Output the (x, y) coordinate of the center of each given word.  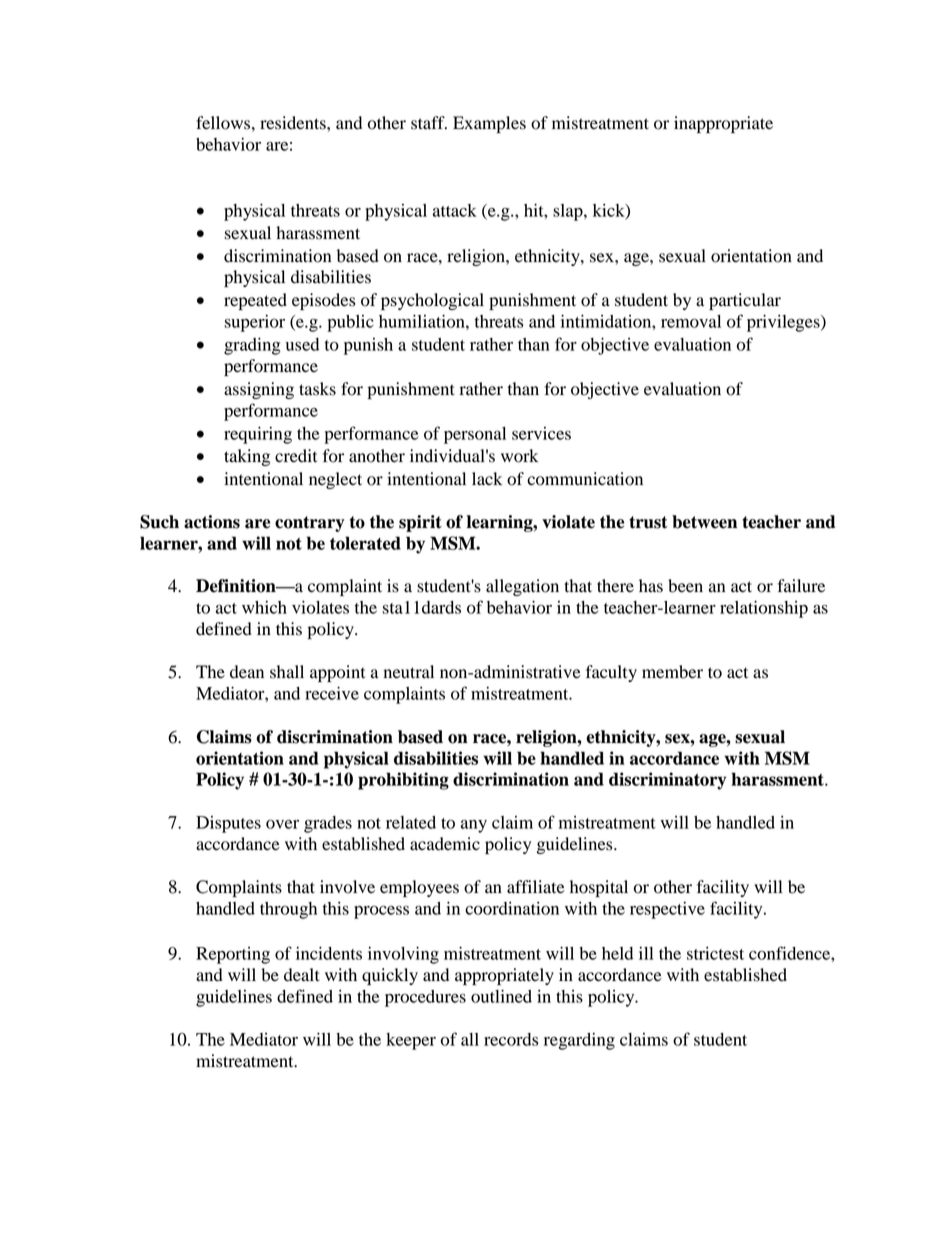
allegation (522, 587)
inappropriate (723, 124)
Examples (489, 124)
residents (294, 123)
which (264, 607)
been (685, 586)
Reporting (233, 955)
